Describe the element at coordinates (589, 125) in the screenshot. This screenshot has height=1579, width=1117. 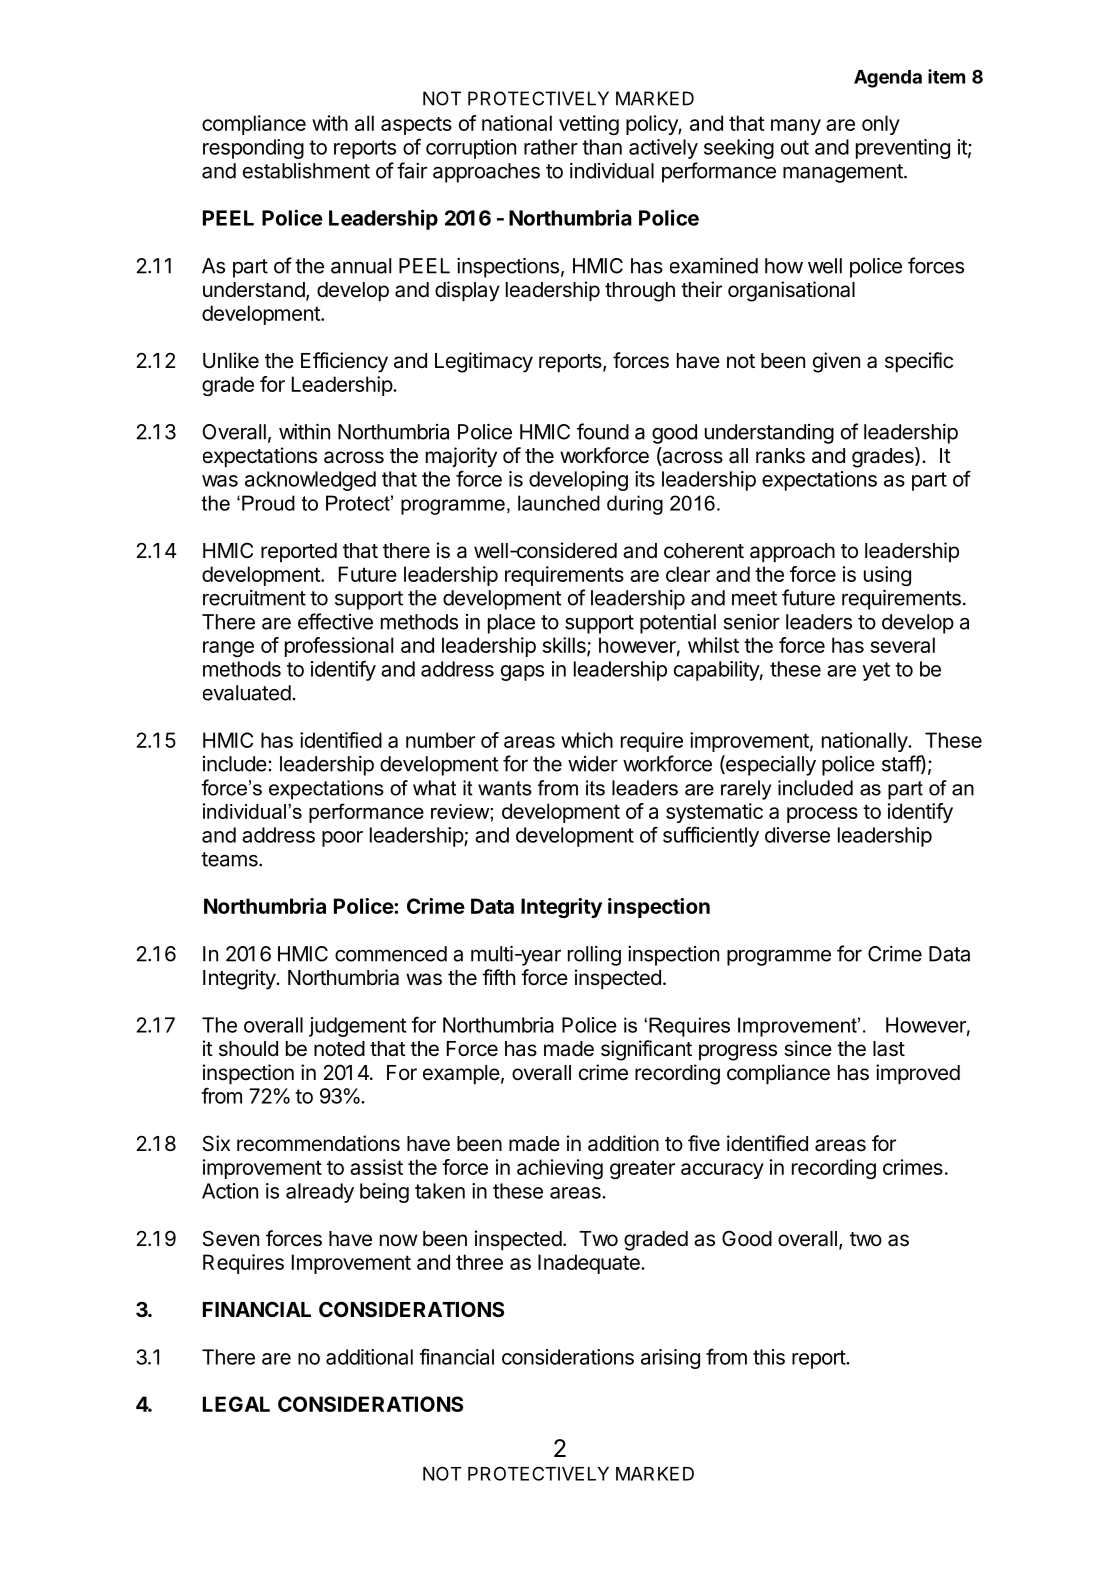
I see `vetting` at that location.
